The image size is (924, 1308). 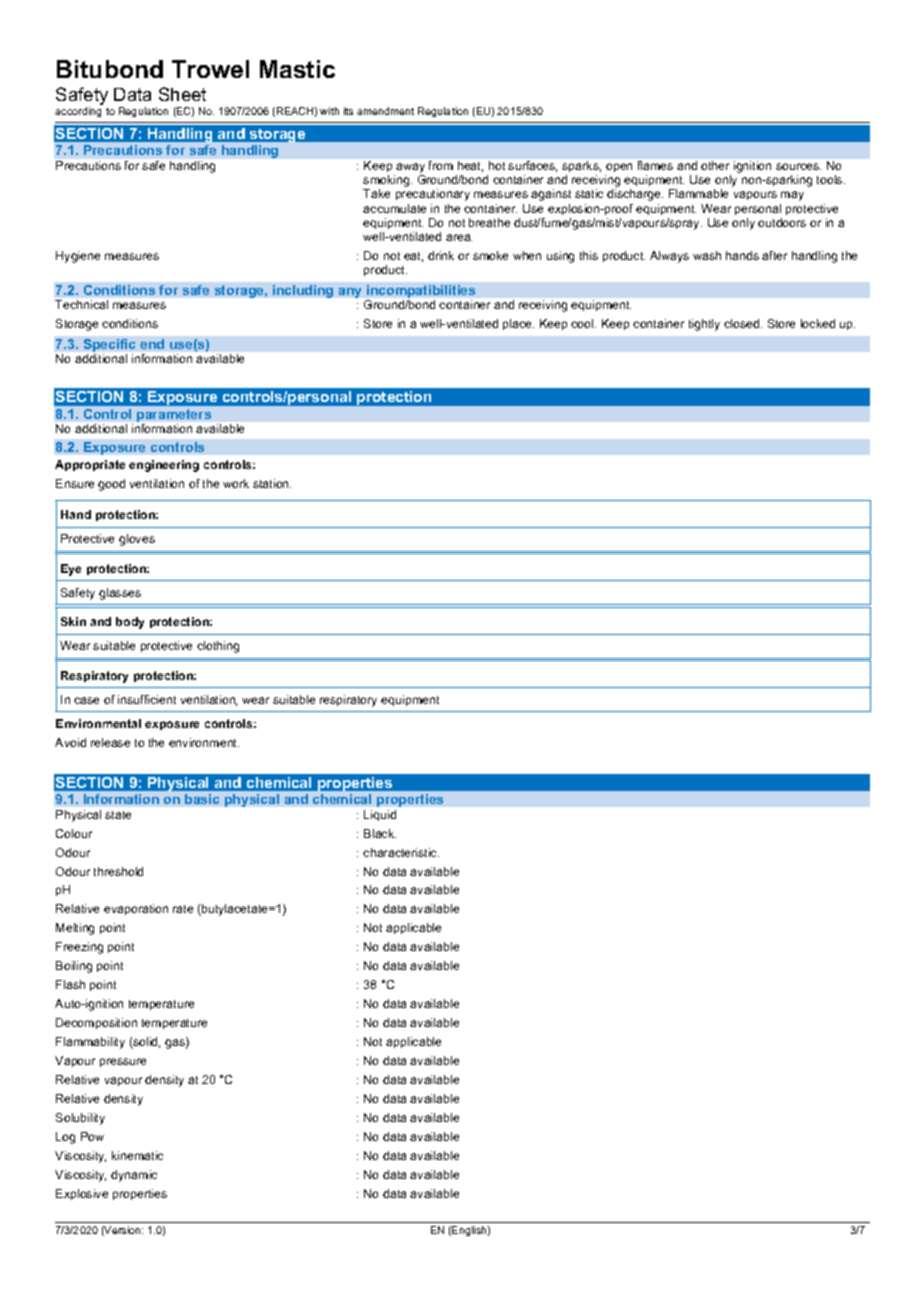 I want to click on closed, so click(x=743, y=323).
